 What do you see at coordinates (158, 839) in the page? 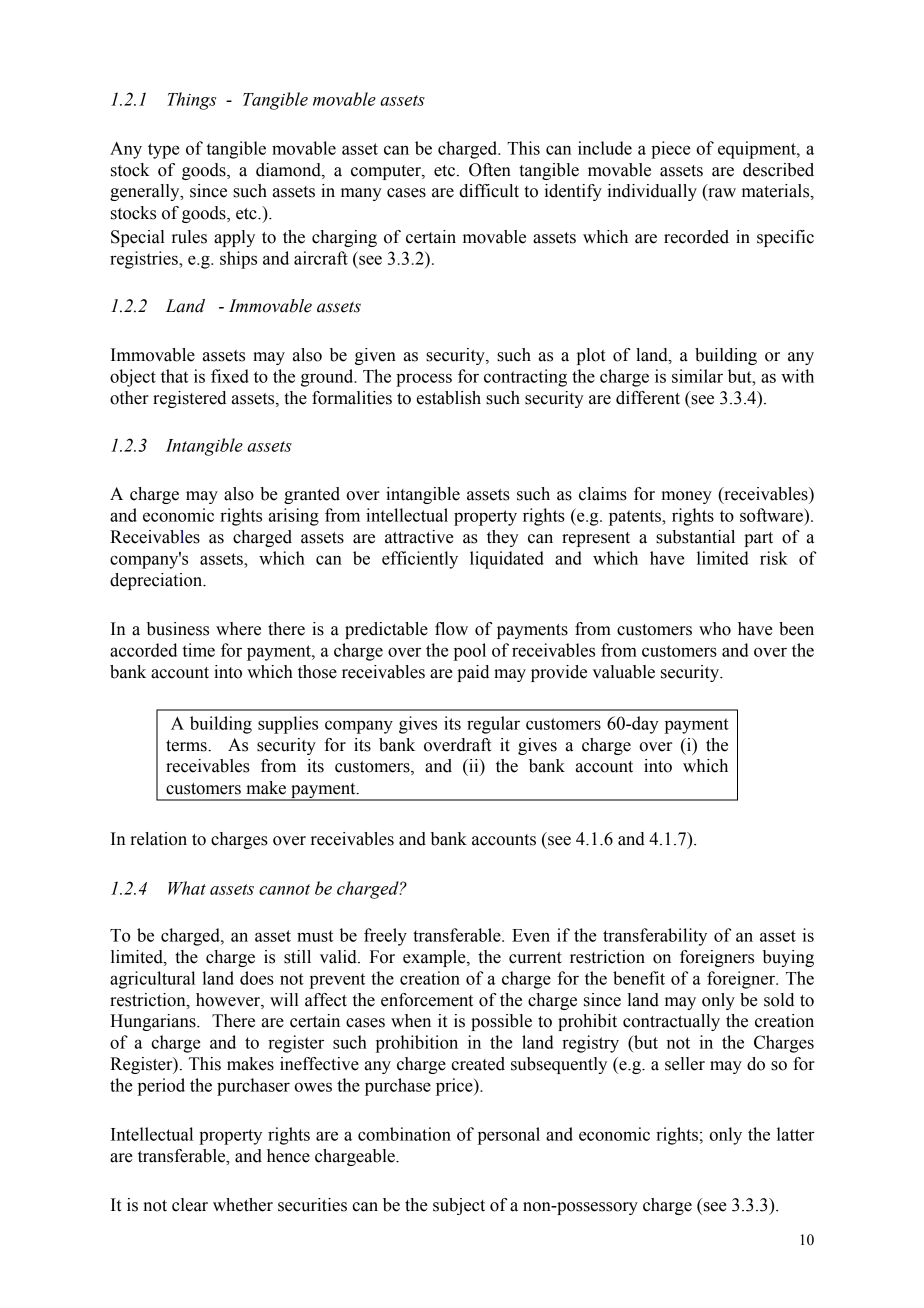
I see `relation` at bounding box center [158, 839].
